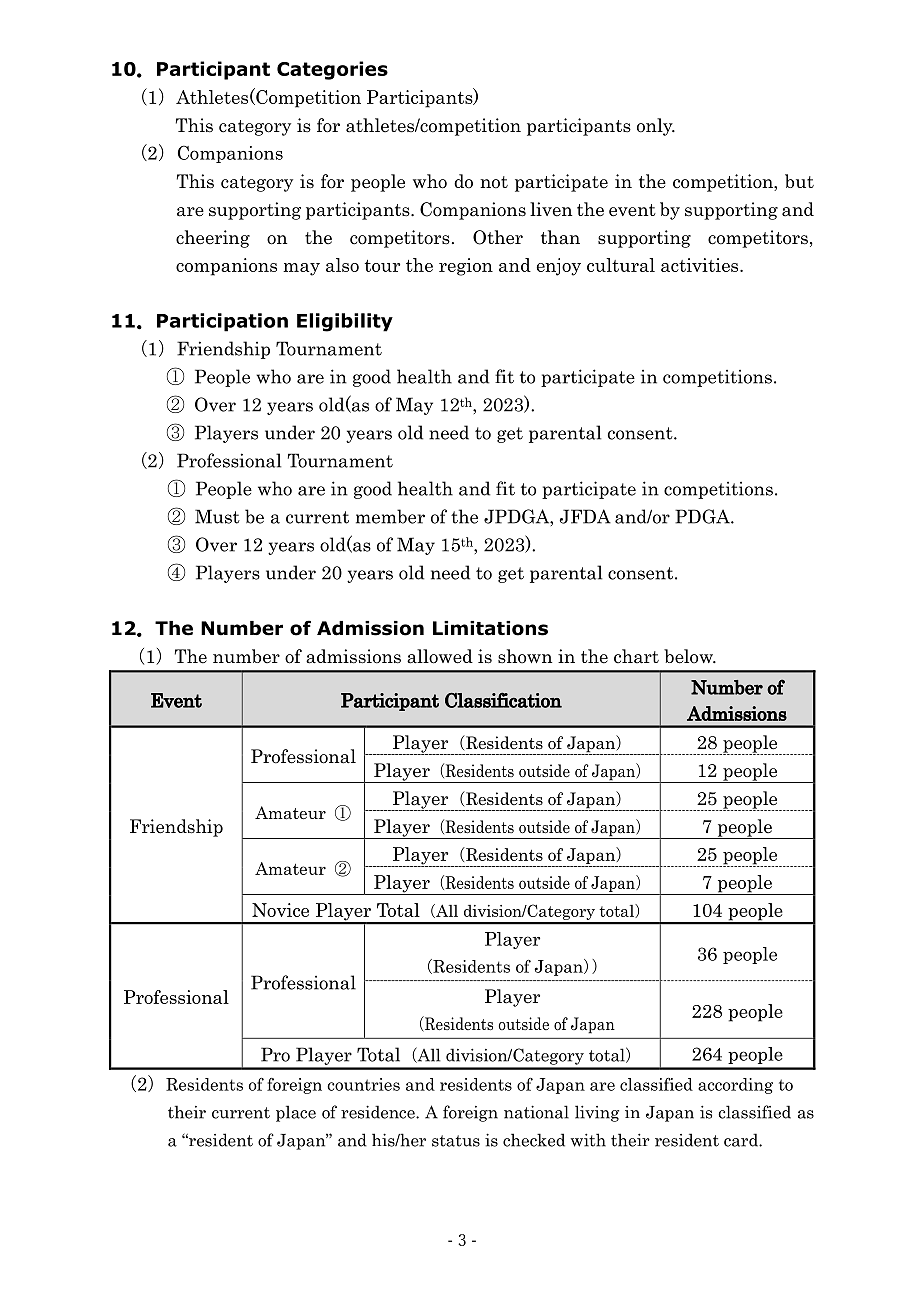  Describe the element at coordinates (332, 70) in the screenshot. I see `Categories` at that location.
